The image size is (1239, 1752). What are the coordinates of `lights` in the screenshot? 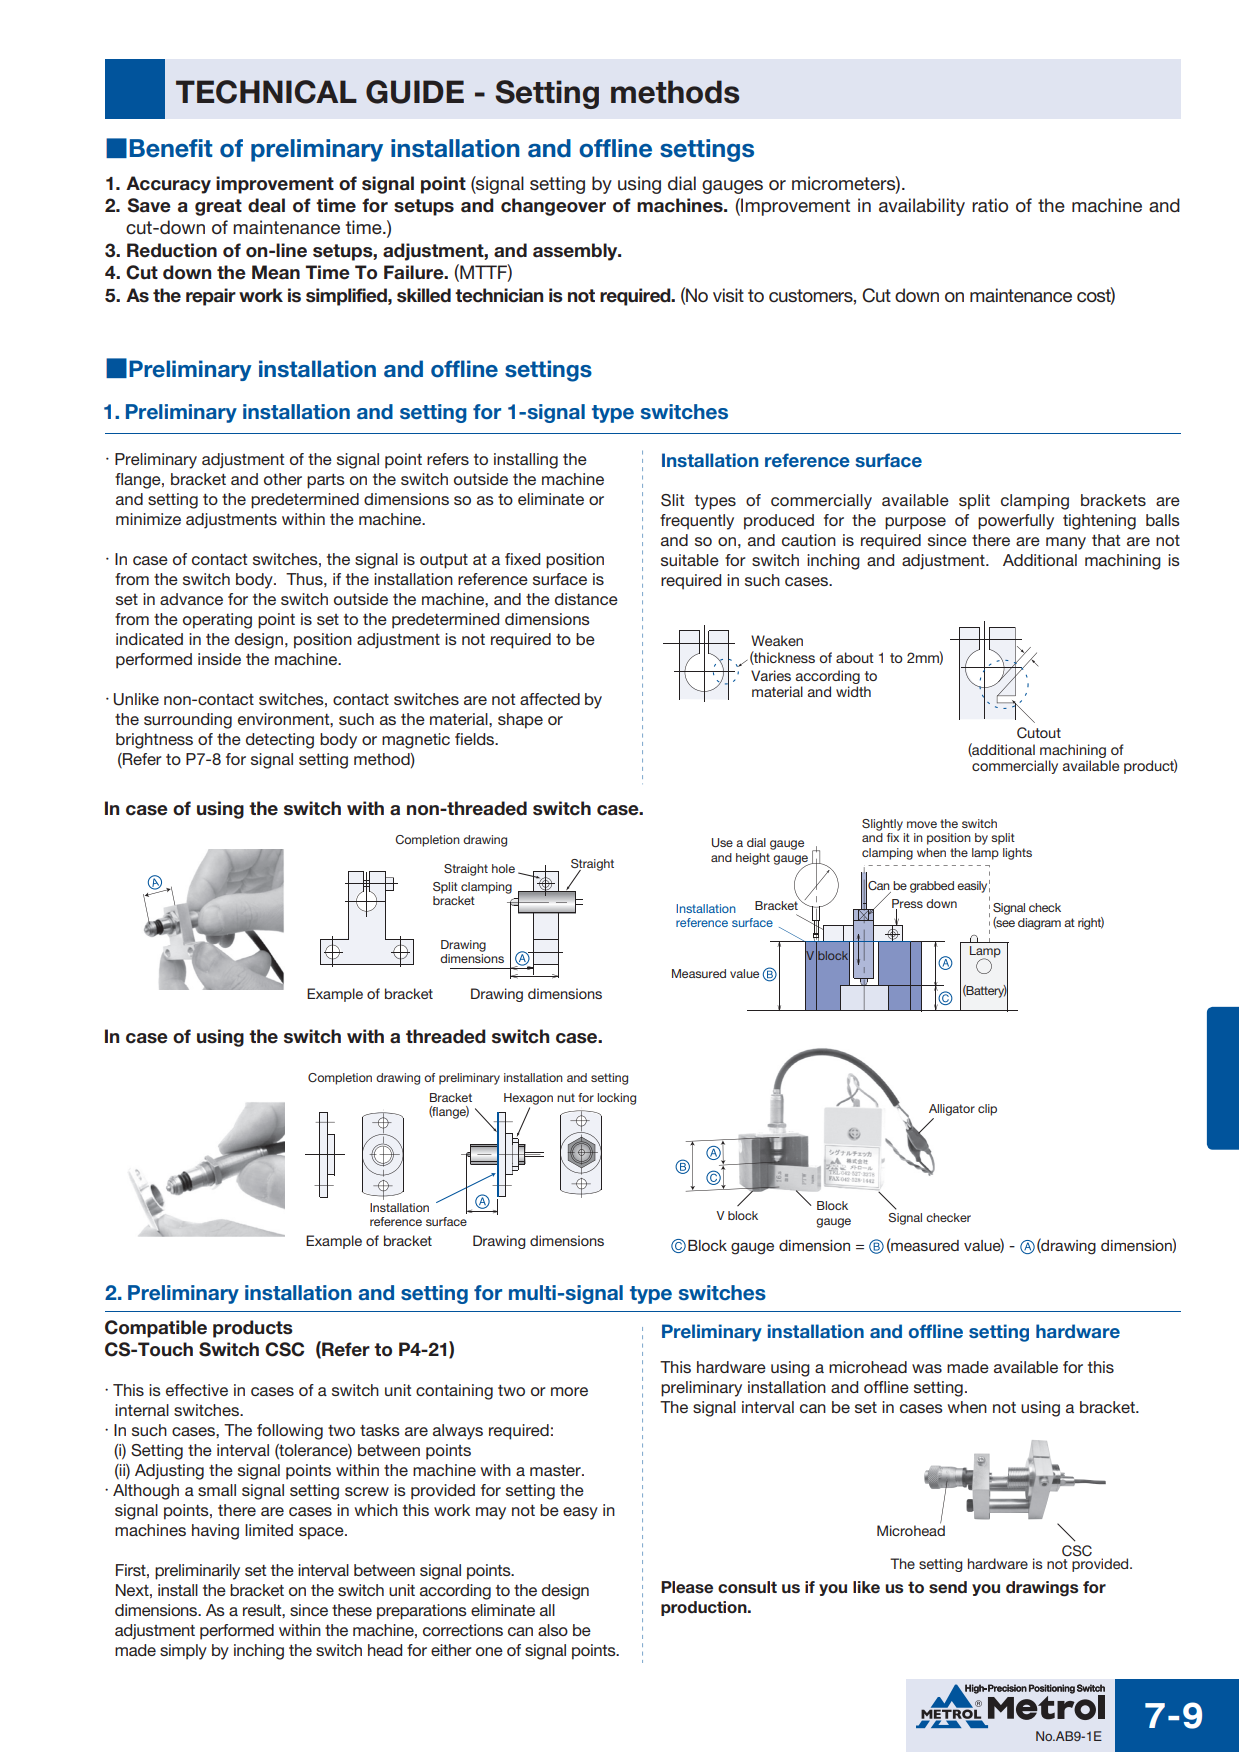 It's located at (1017, 854).
